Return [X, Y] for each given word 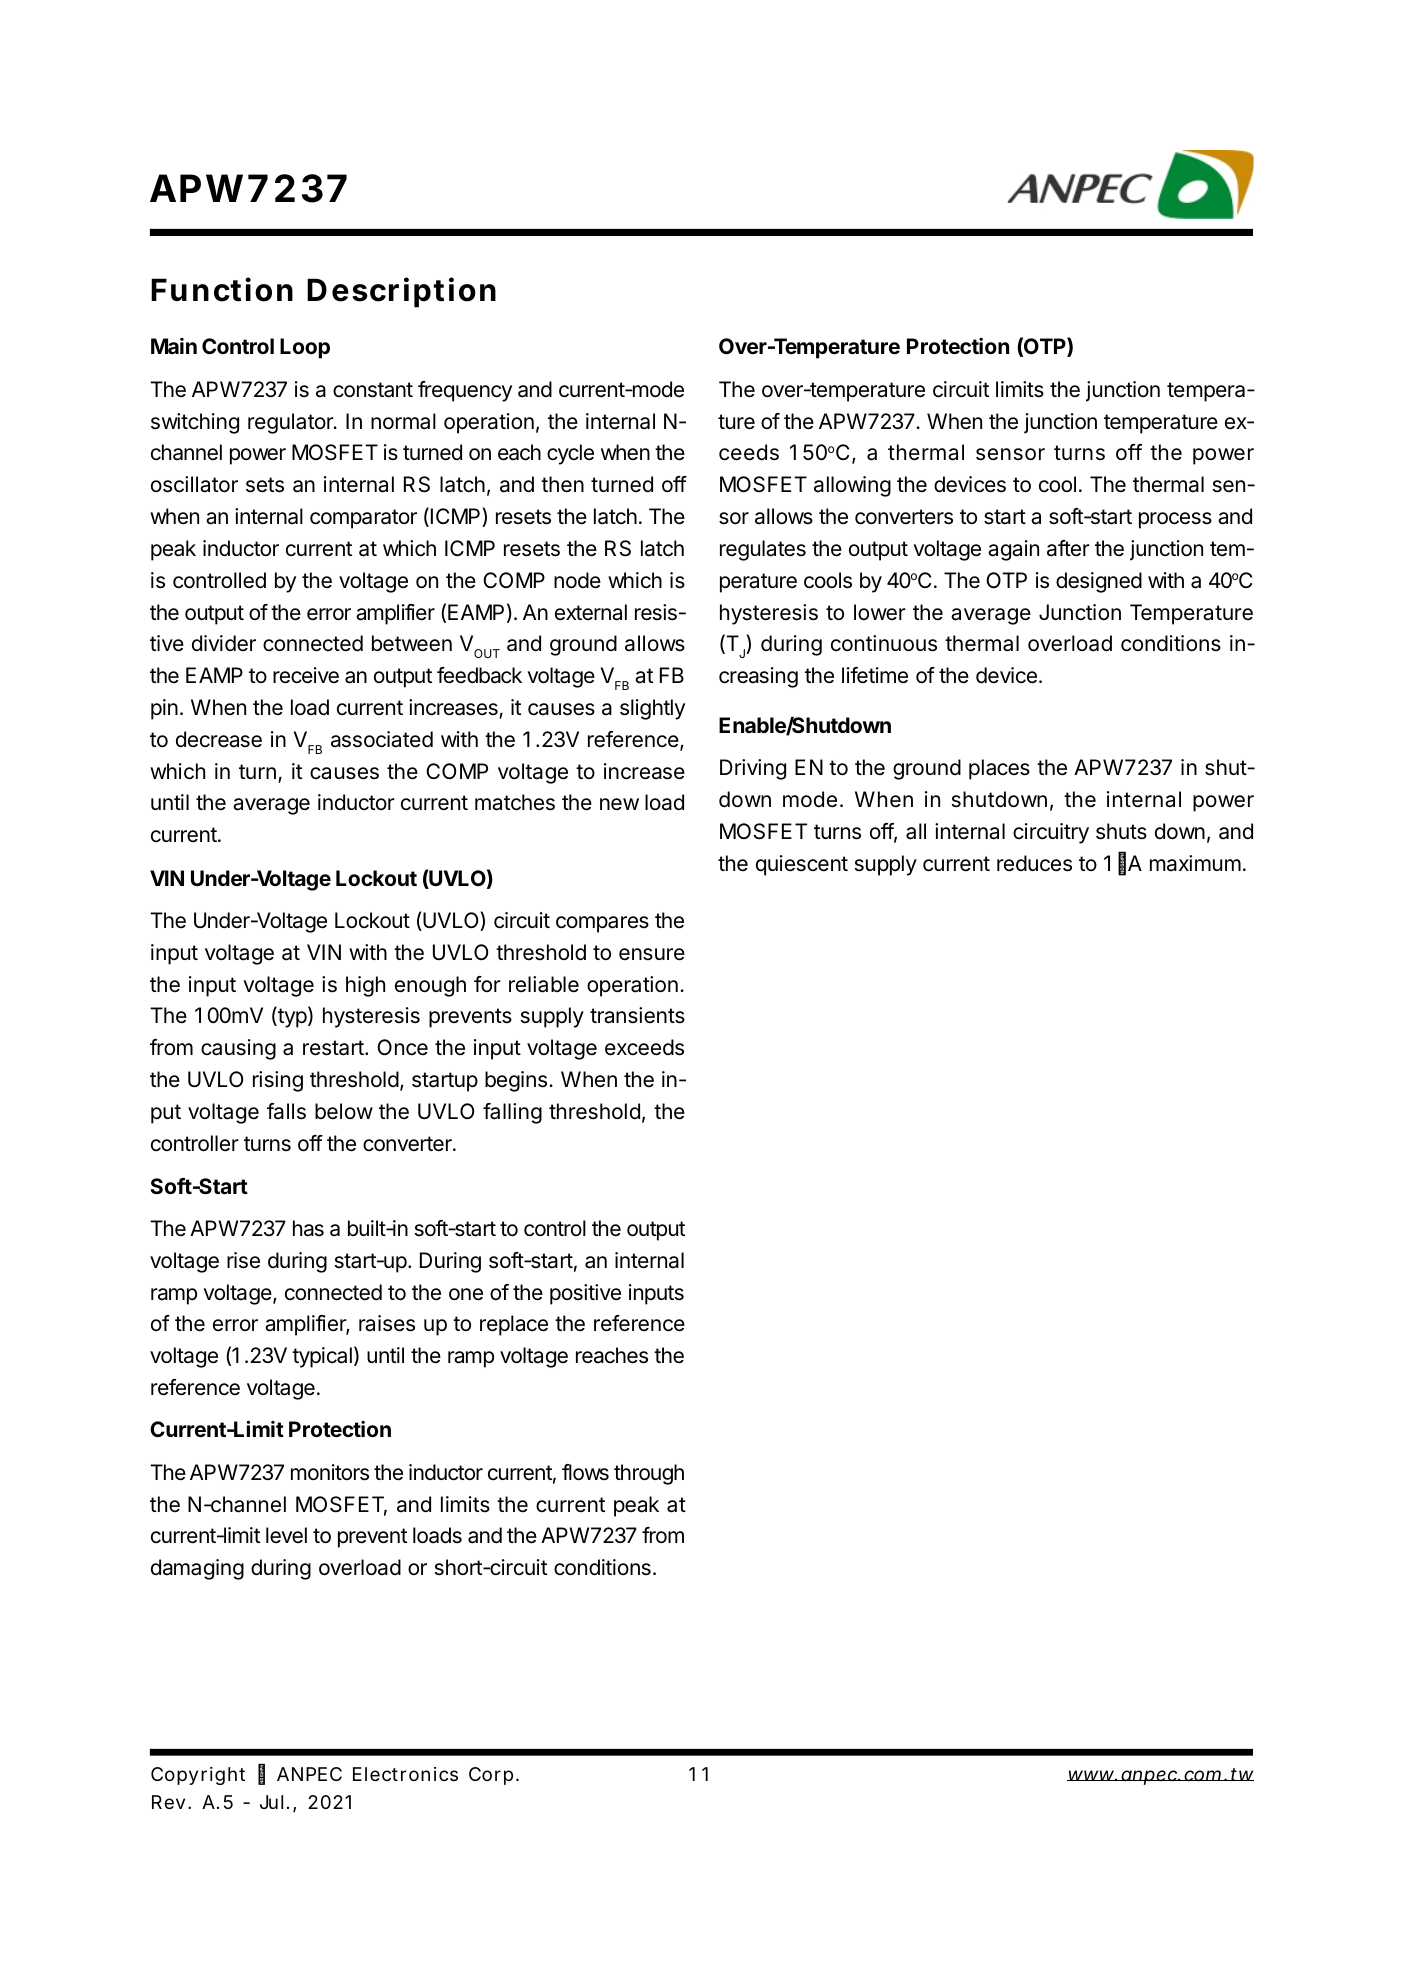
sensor [1010, 454]
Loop [305, 348]
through [649, 1474]
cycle [570, 454]
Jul [271, 1802]
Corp [493, 1776]
